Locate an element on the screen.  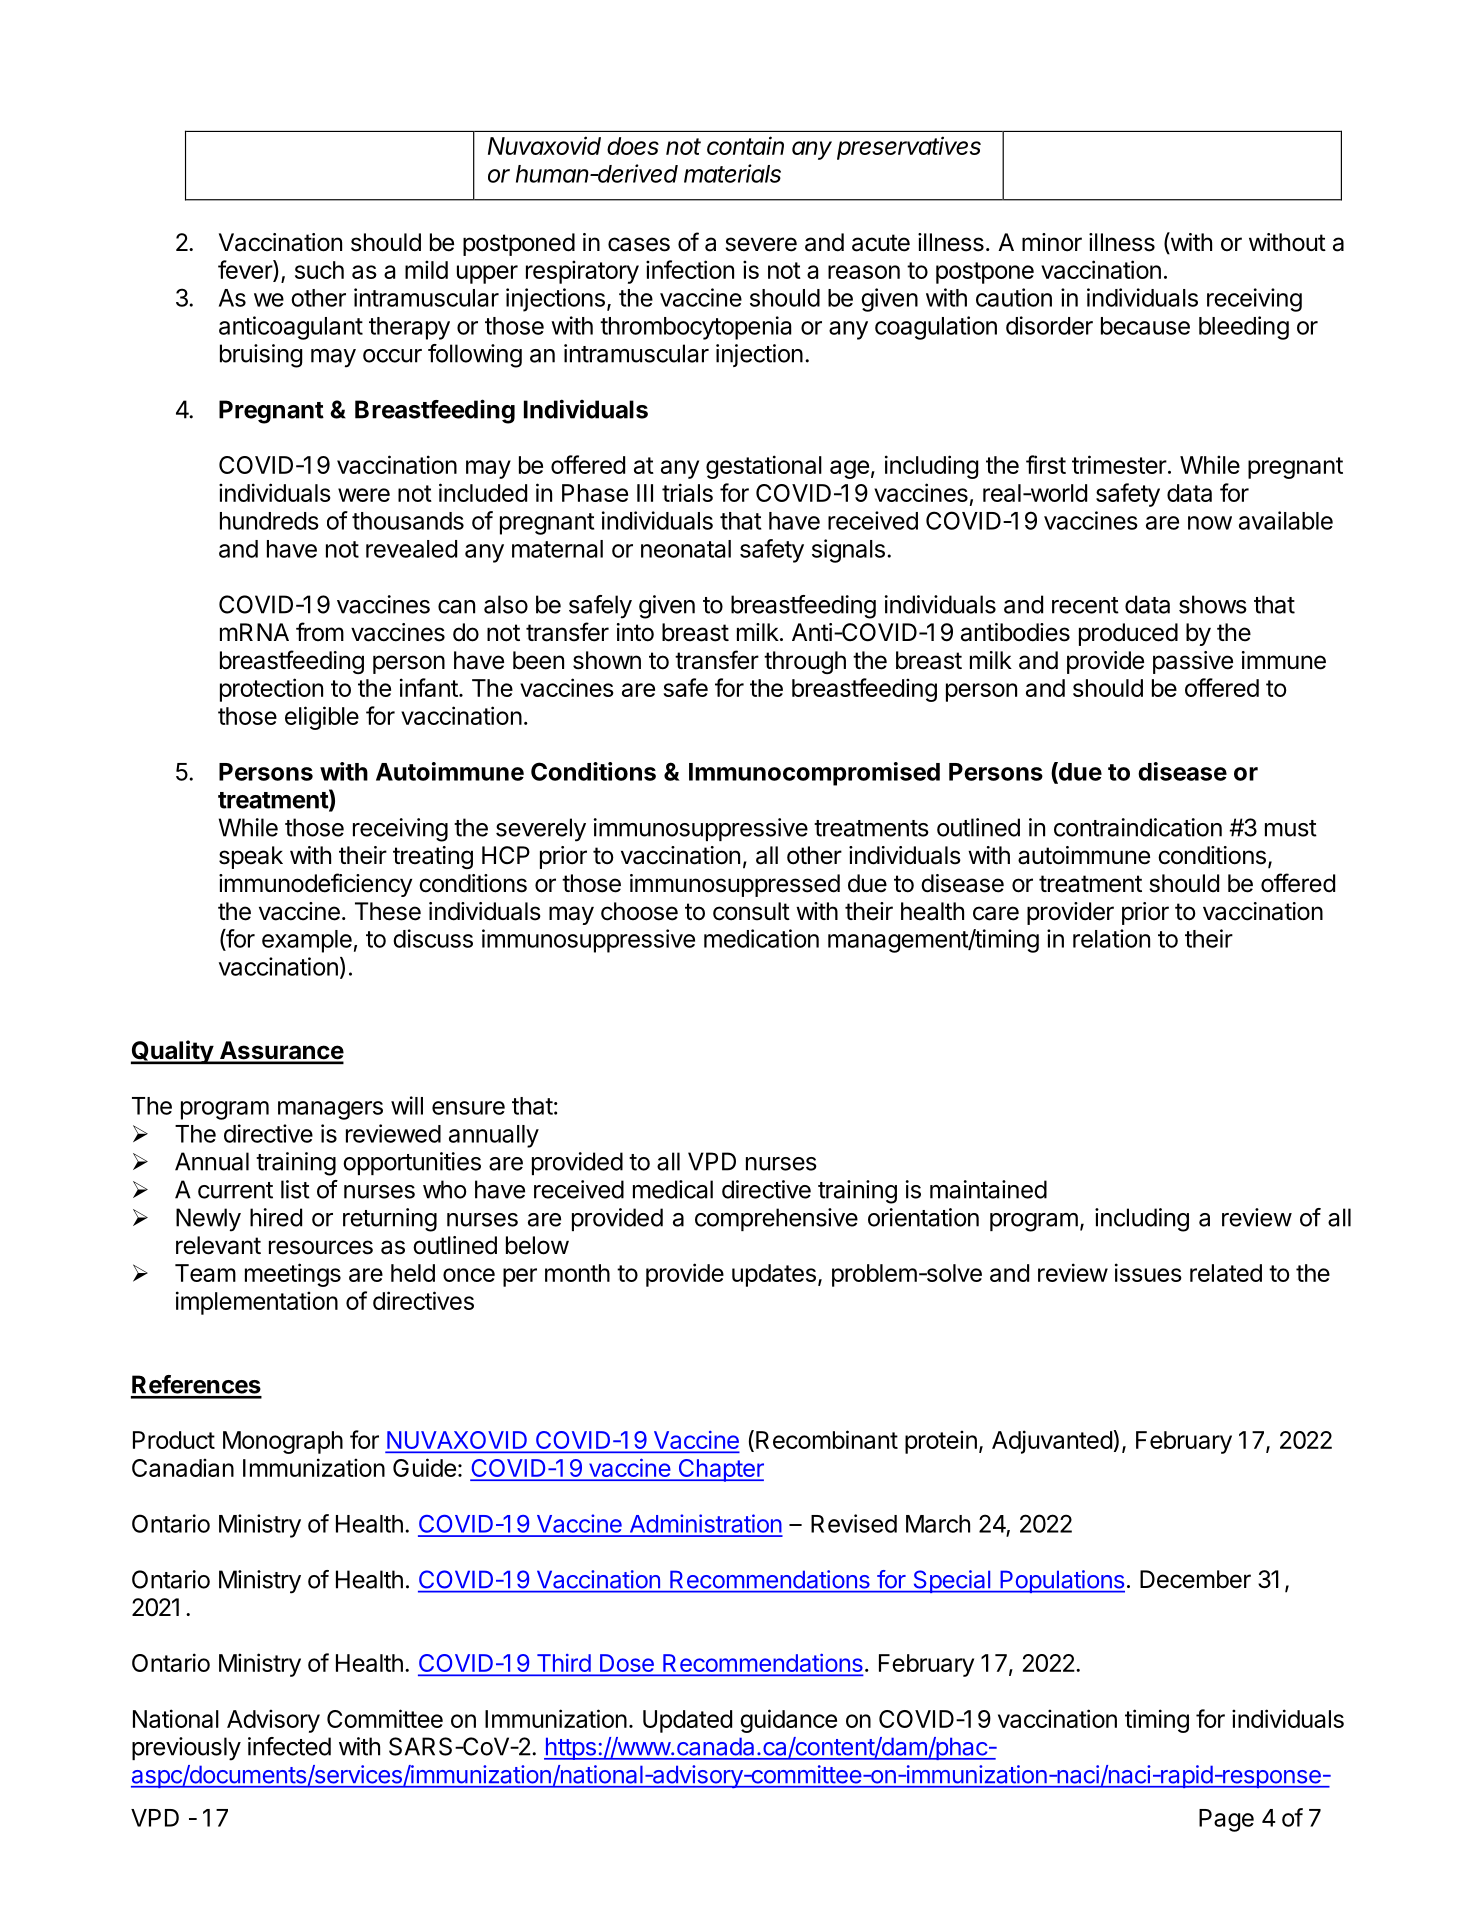
relation is located at coordinates (1111, 938).
